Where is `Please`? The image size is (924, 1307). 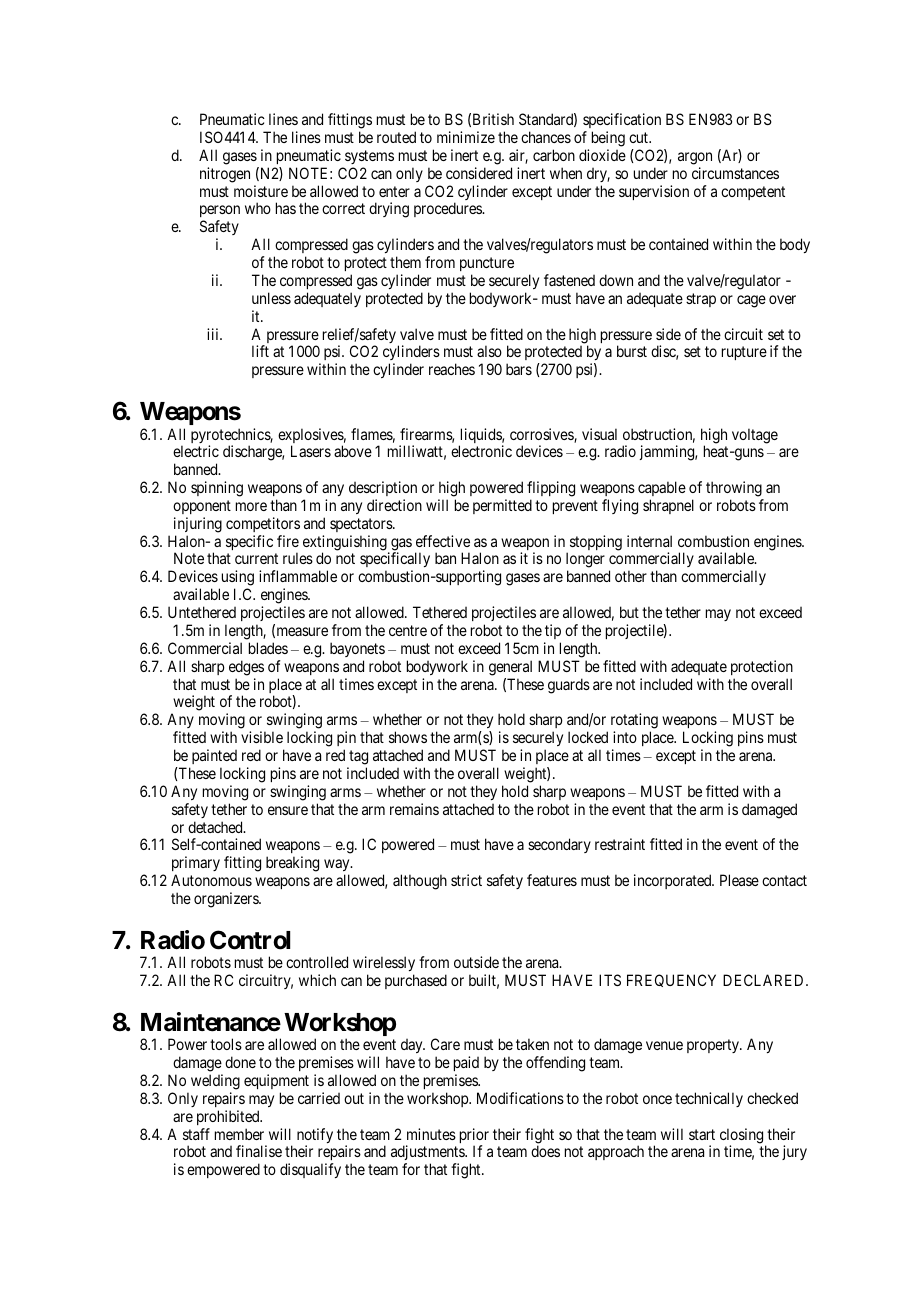 Please is located at coordinates (739, 880).
